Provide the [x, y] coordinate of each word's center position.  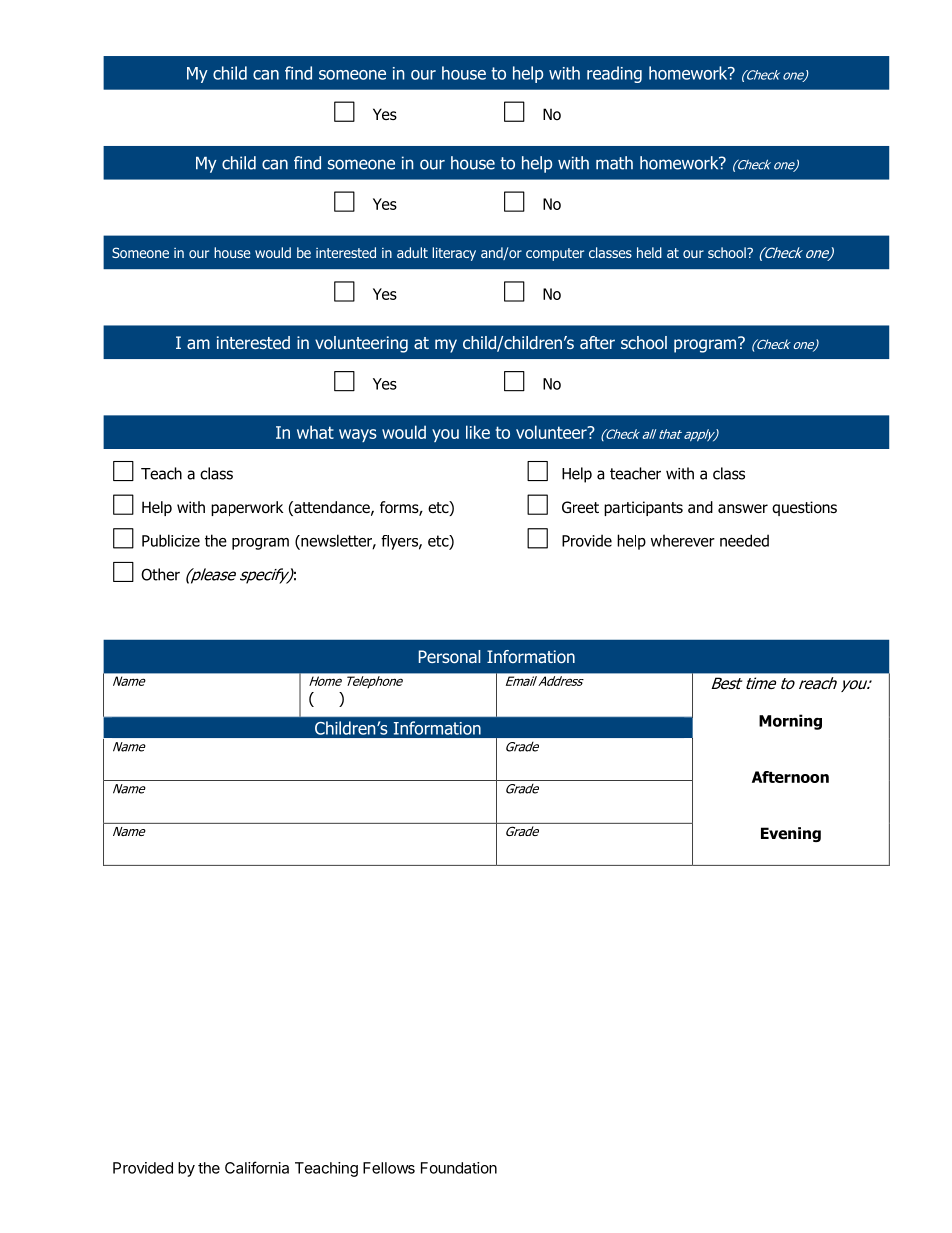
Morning [790, 722]
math [614, 163]
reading [614, 74]
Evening [791, 834]
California [257, 1167]
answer [743, 509]
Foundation [459, 1168]
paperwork [247, 508]
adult [412, 252]
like [478, 432]
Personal [449, 656]
